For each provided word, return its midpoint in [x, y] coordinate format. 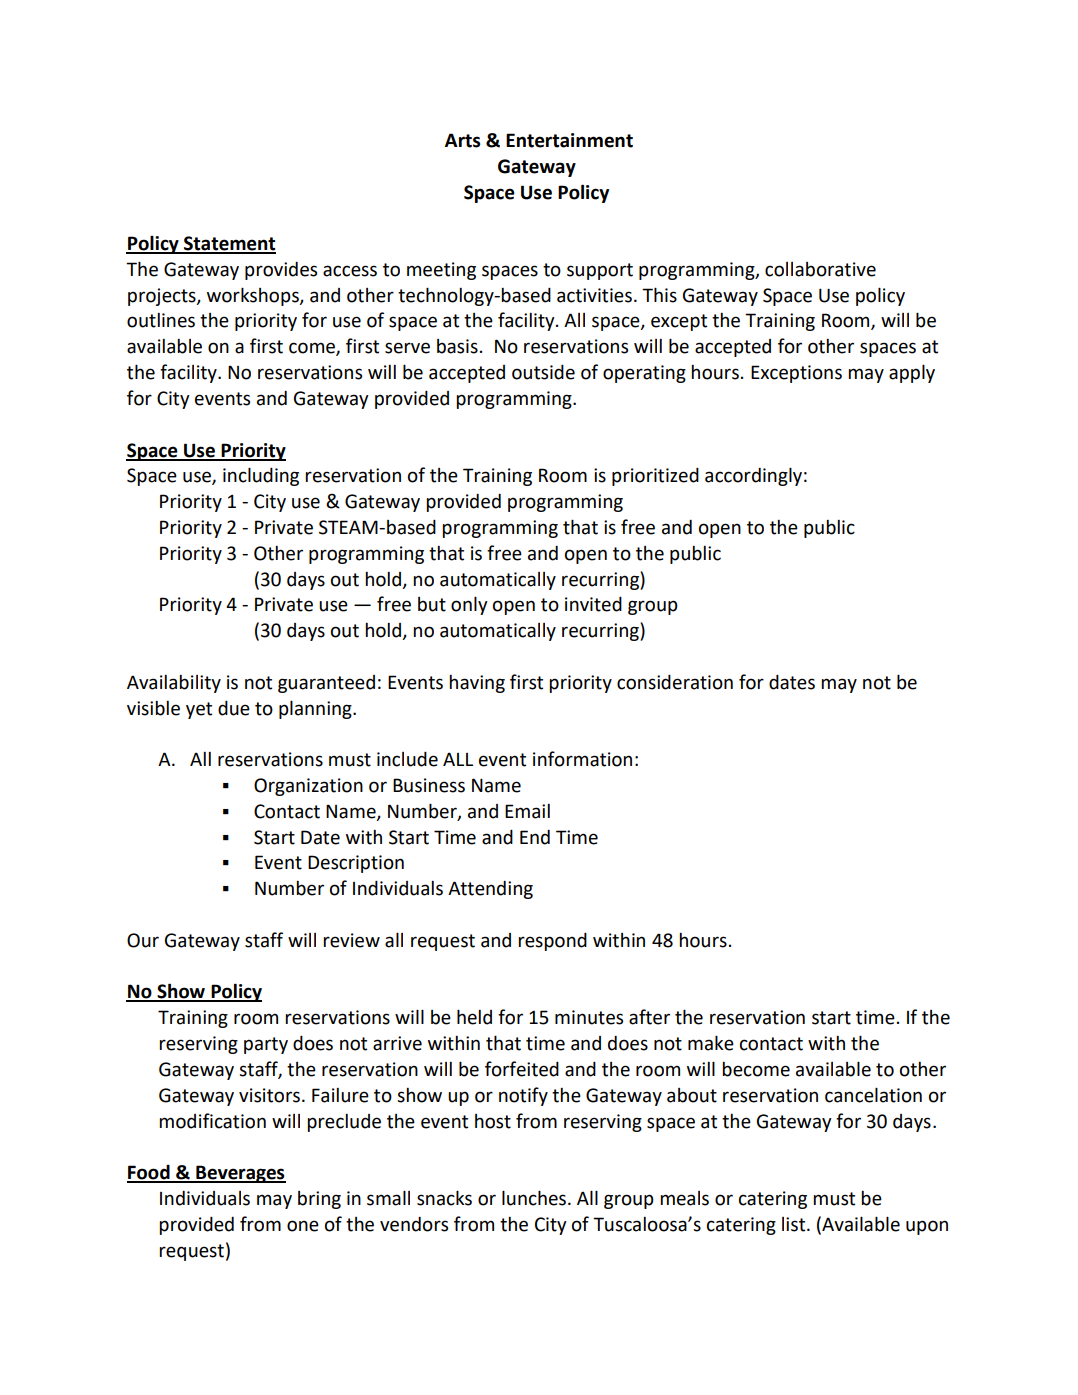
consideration [675, 682]
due [234, 708]
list [795, 1224]
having [477, 684]
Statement [229, 244]
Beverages [240, 1174]
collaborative [820, 269]
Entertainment [569, 140]
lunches [535, 1198]
